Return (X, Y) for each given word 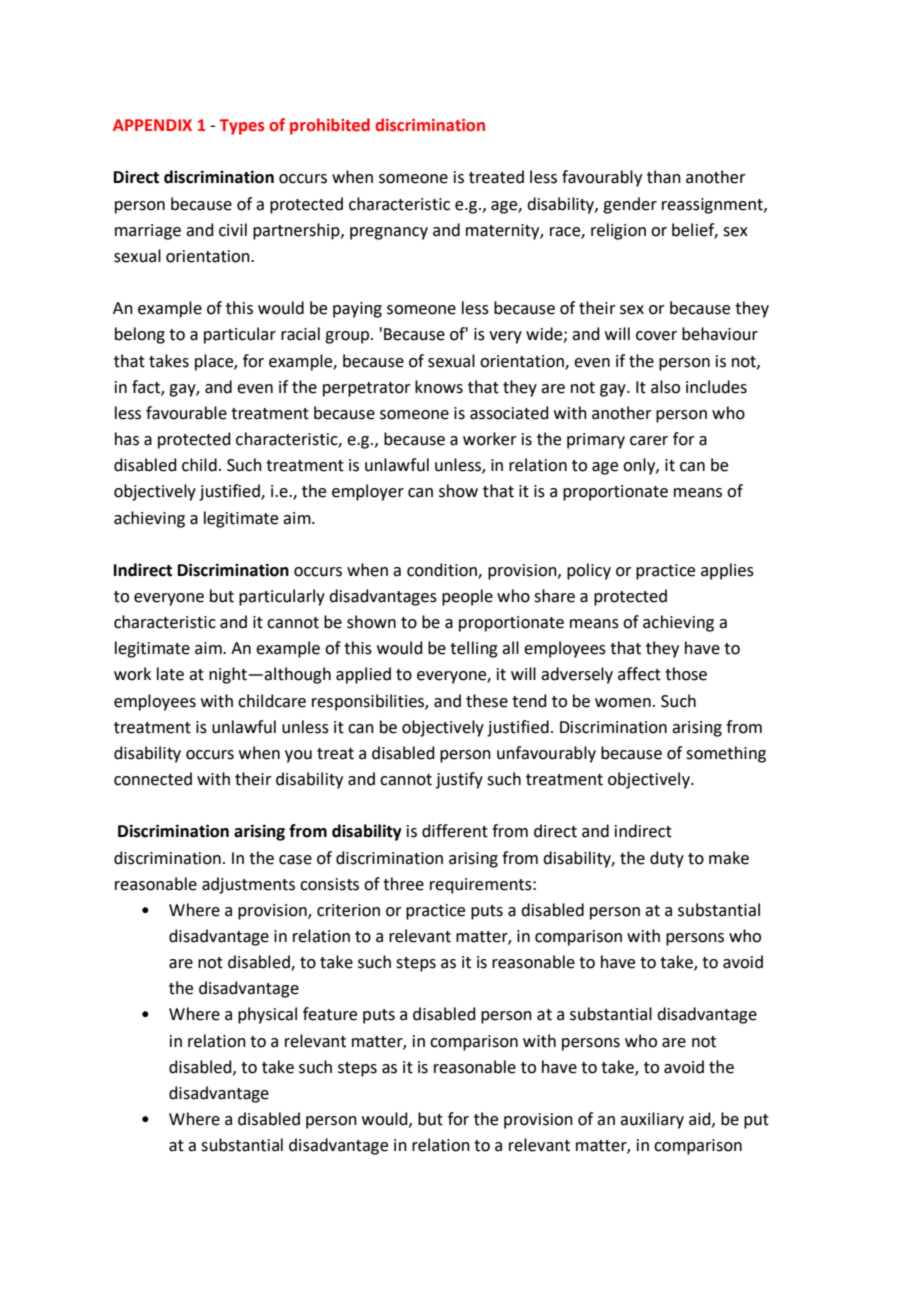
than (664, 177)
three (403, 884)
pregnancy (389, 233)
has (127, 439)
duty (667, 859)
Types (241, 127)
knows (439, 387)
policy (589, 571)
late (170, 674)
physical (267, 1015)
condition (443, 570)
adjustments (248, 885)
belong (140, 335)
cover (656, 336)
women (623, 703)
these (487, 701)
